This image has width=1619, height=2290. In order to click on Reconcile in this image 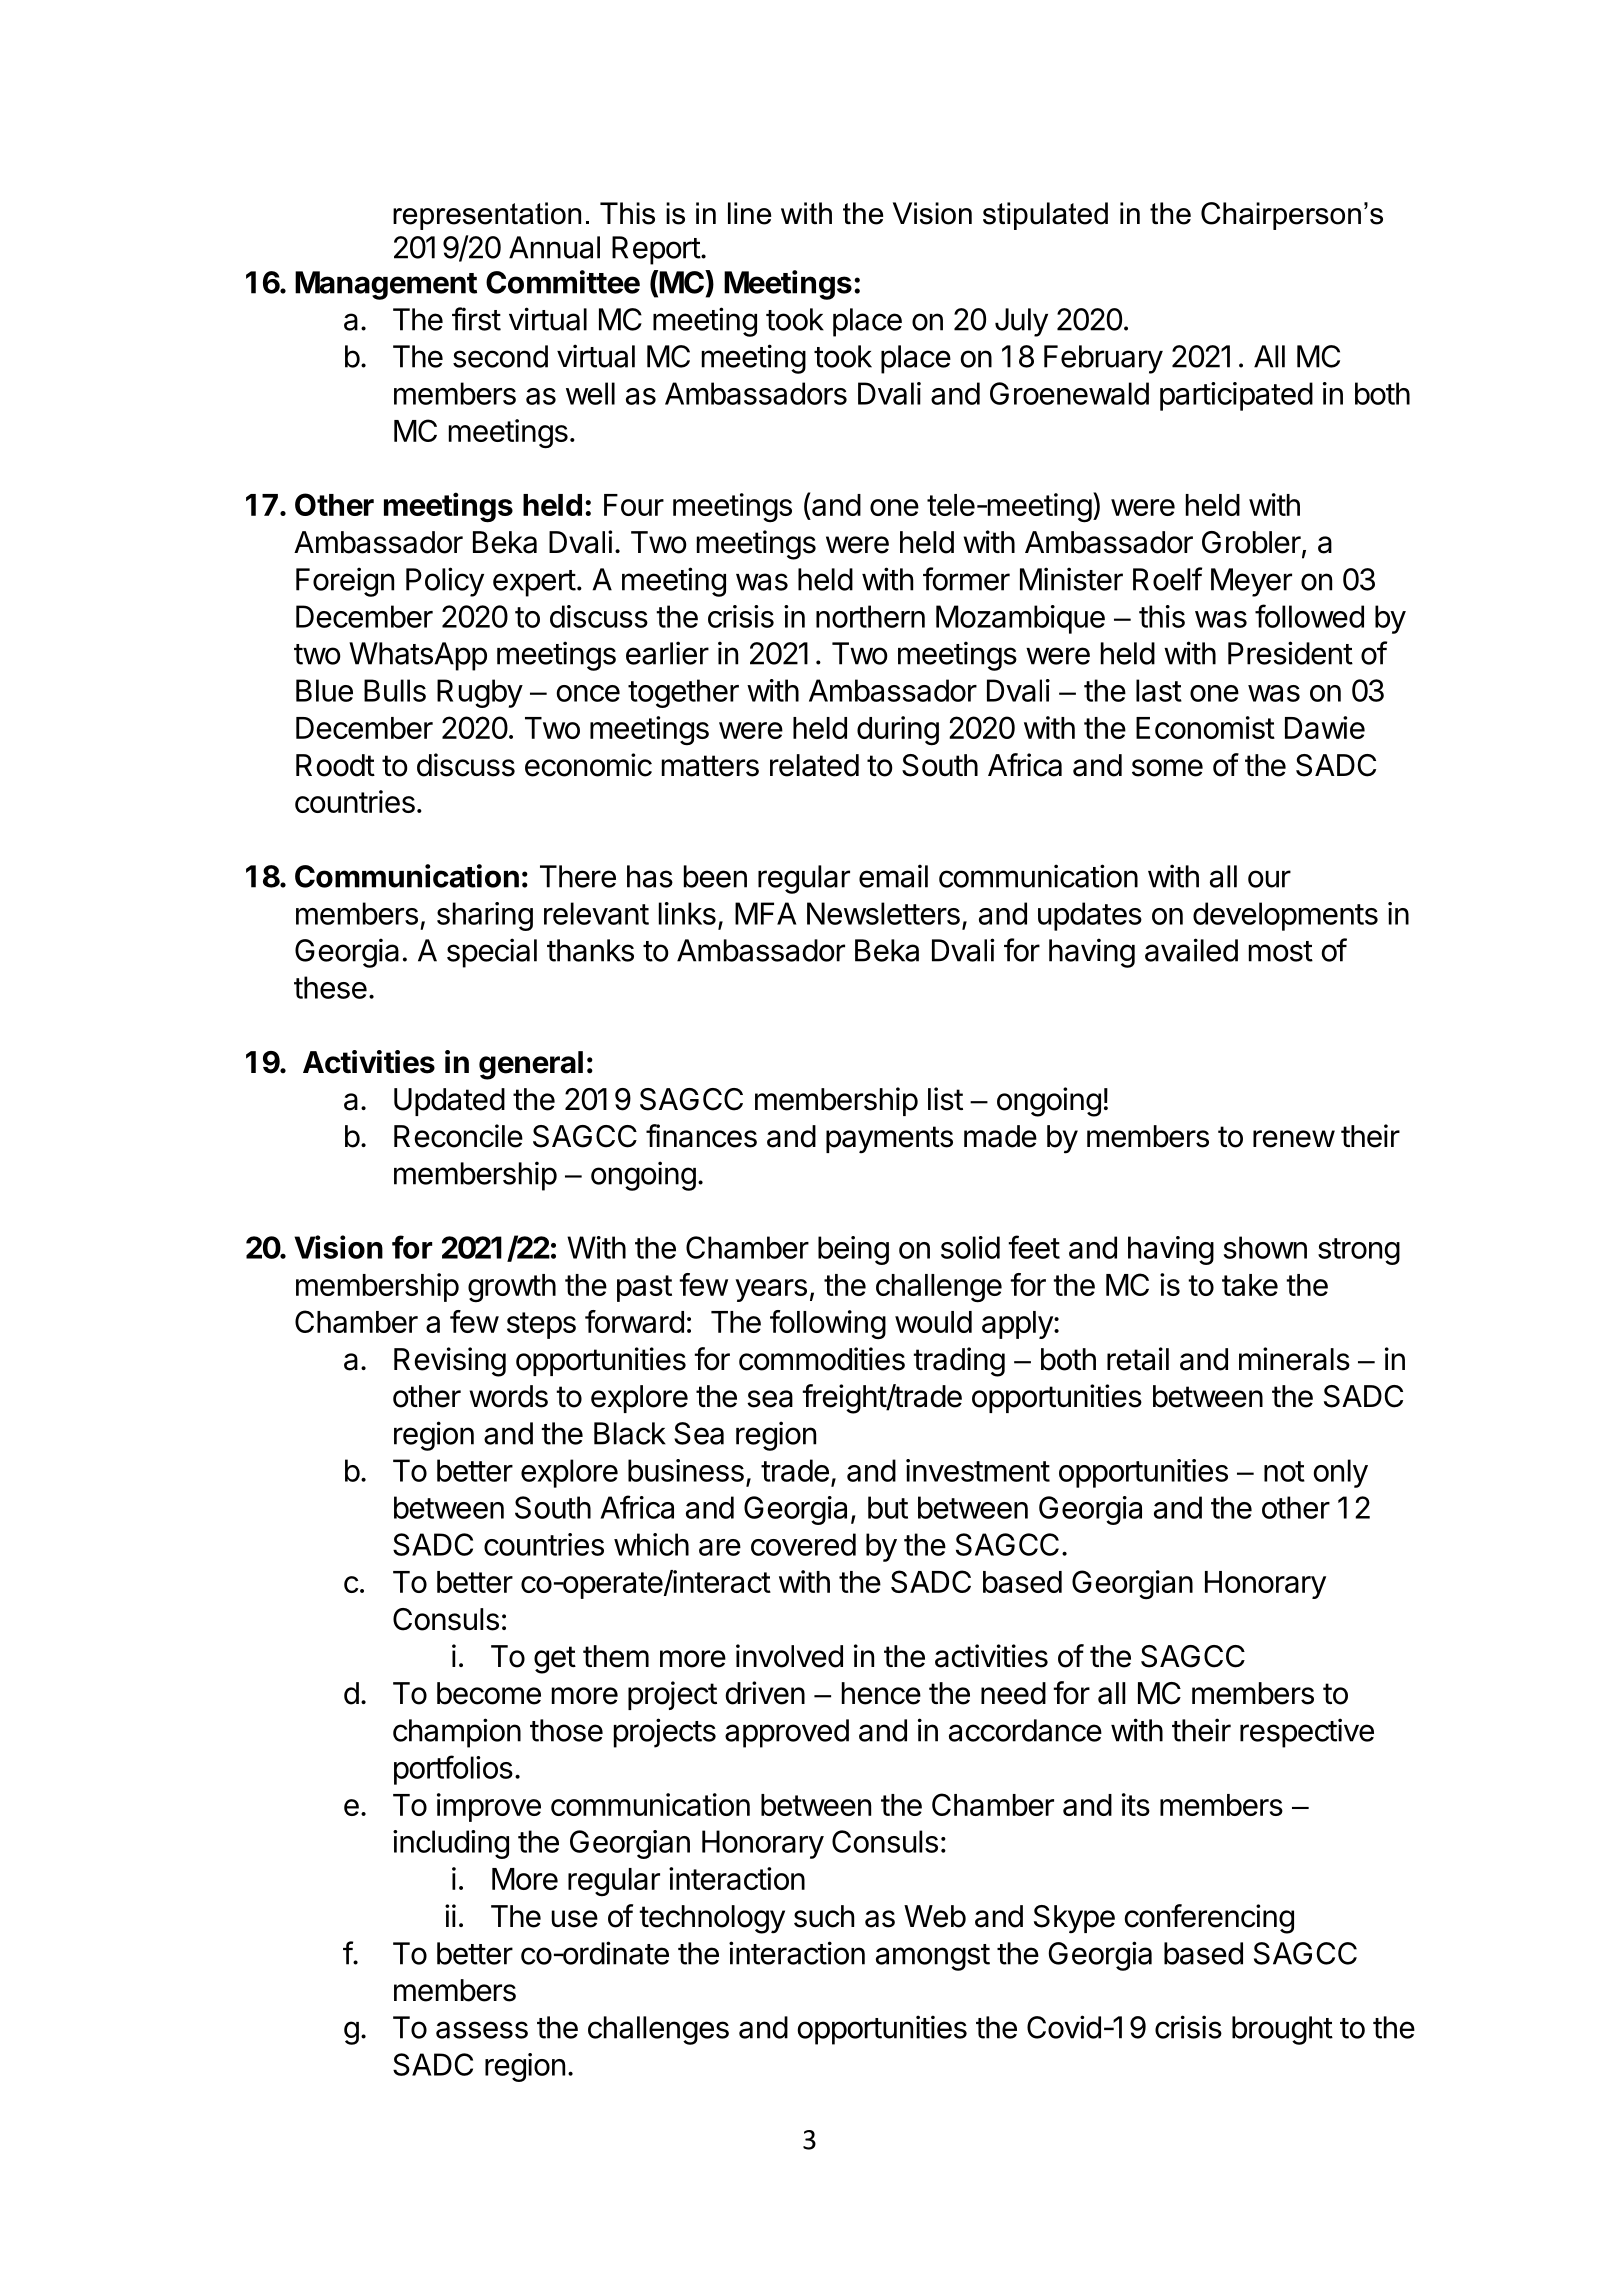, I will do `click(458, 1136)`.
